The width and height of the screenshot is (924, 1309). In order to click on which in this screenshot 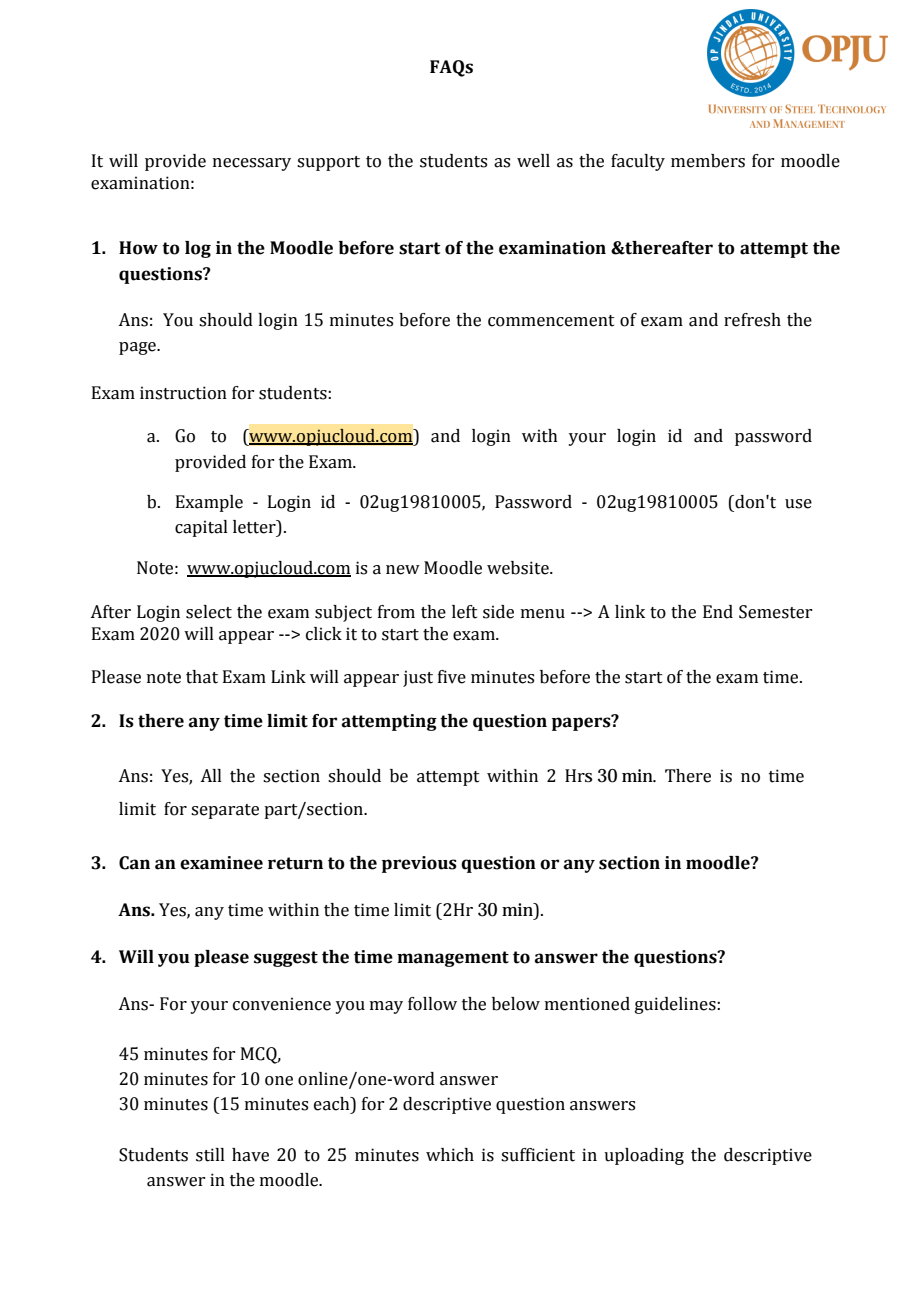, I will do `click(450, 1155)`.
